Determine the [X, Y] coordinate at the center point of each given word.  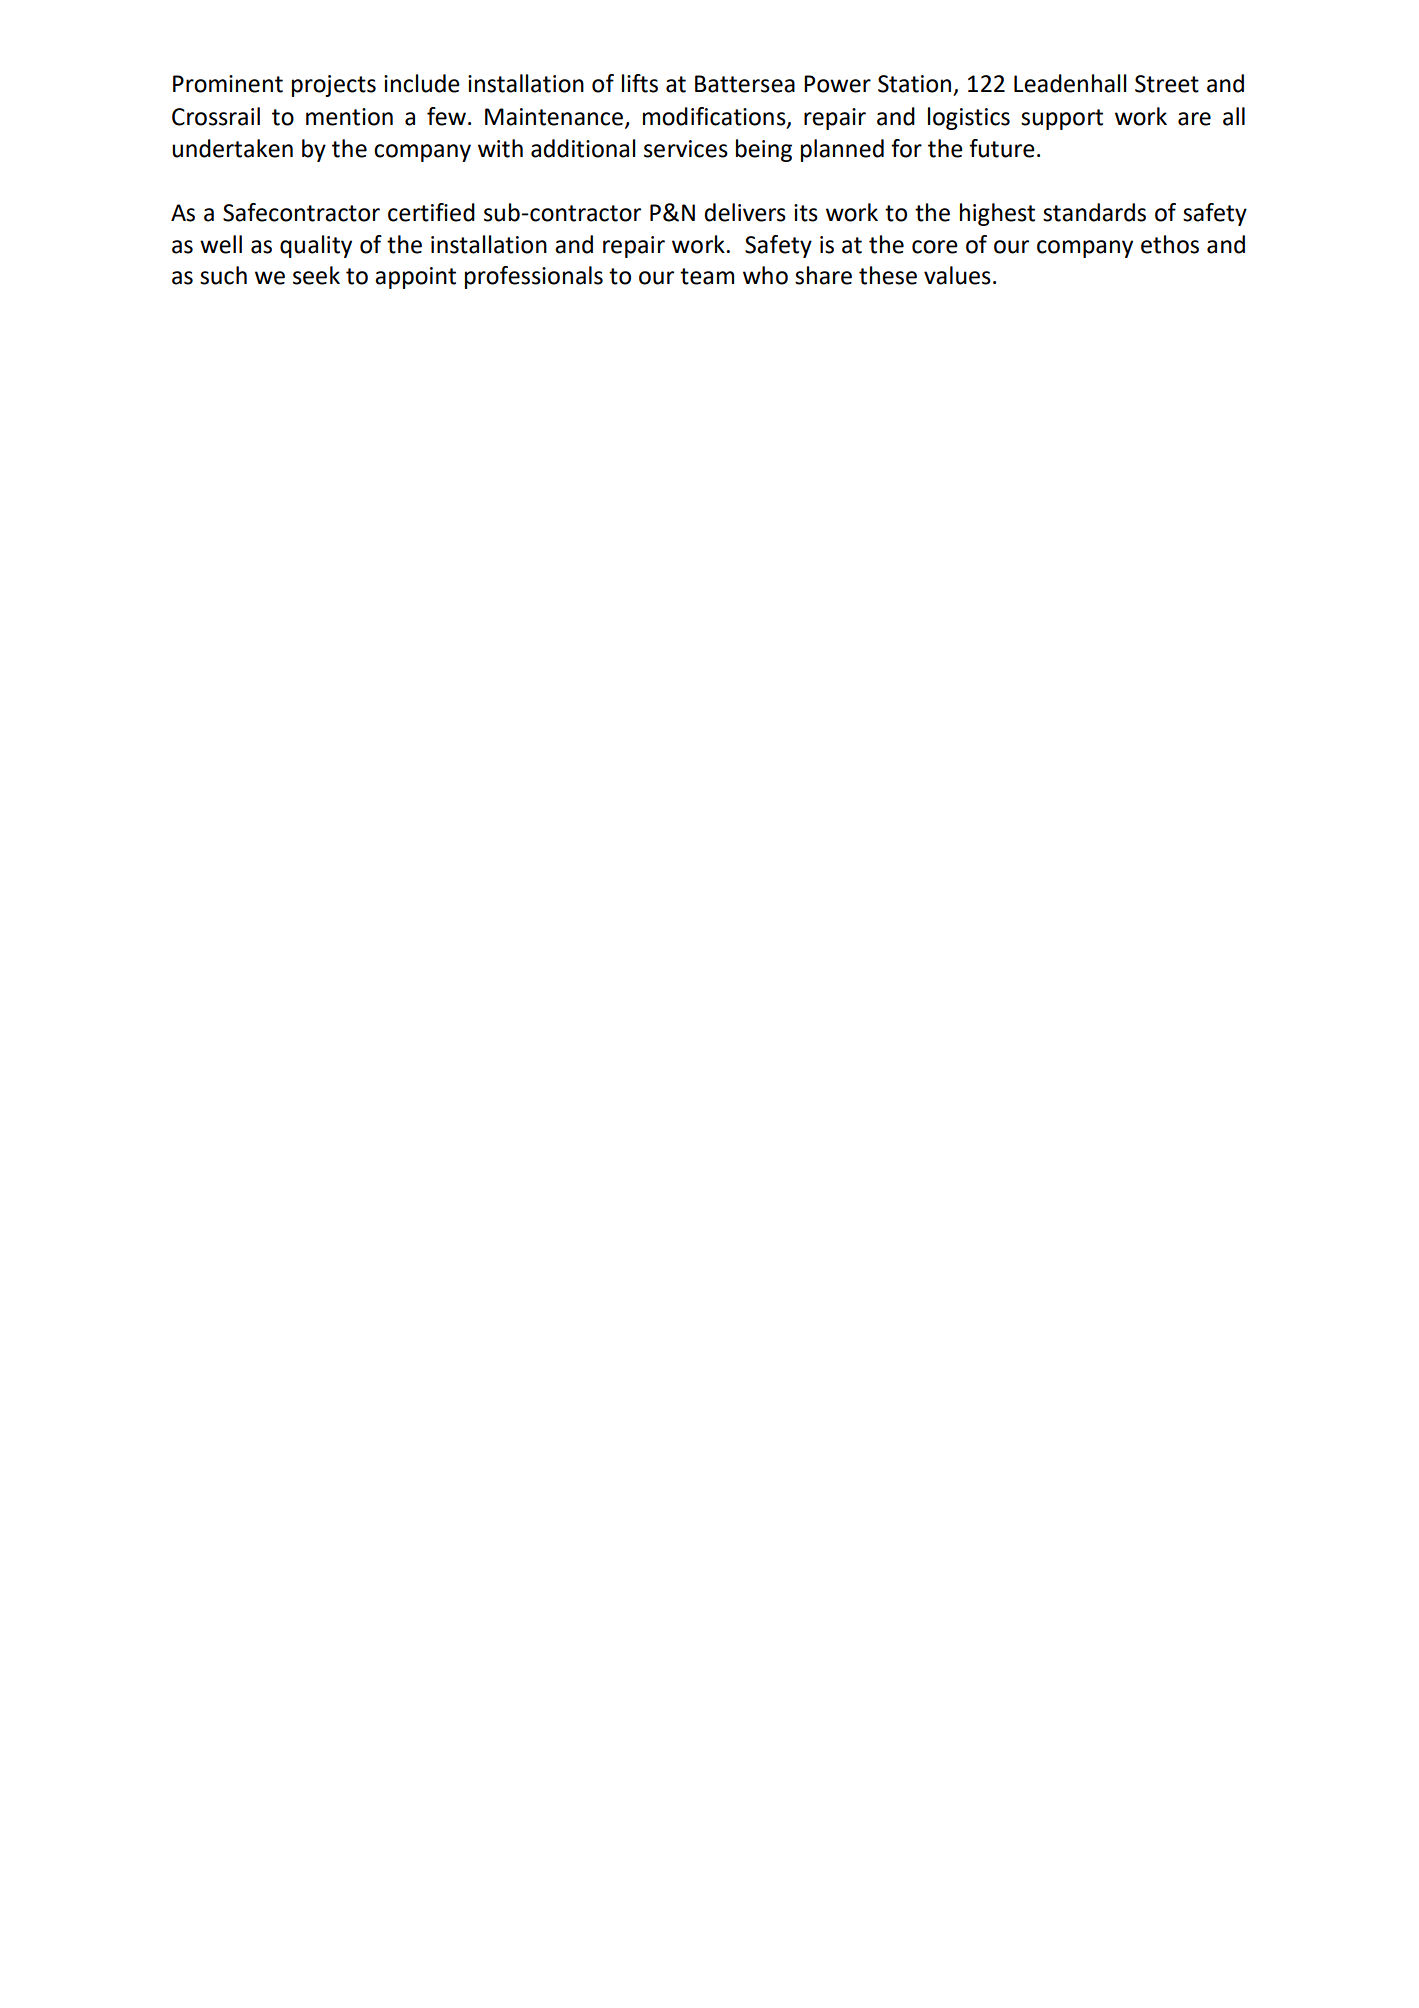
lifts [640, 83]
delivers [745, 212]
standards [1094, 212]
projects [334, 86]
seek [316, 275]
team [707, 276]
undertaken [232, 148]
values [957, 275]
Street [1167, 84]
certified [431, 212]
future [1002, 148]
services [686, 149]
